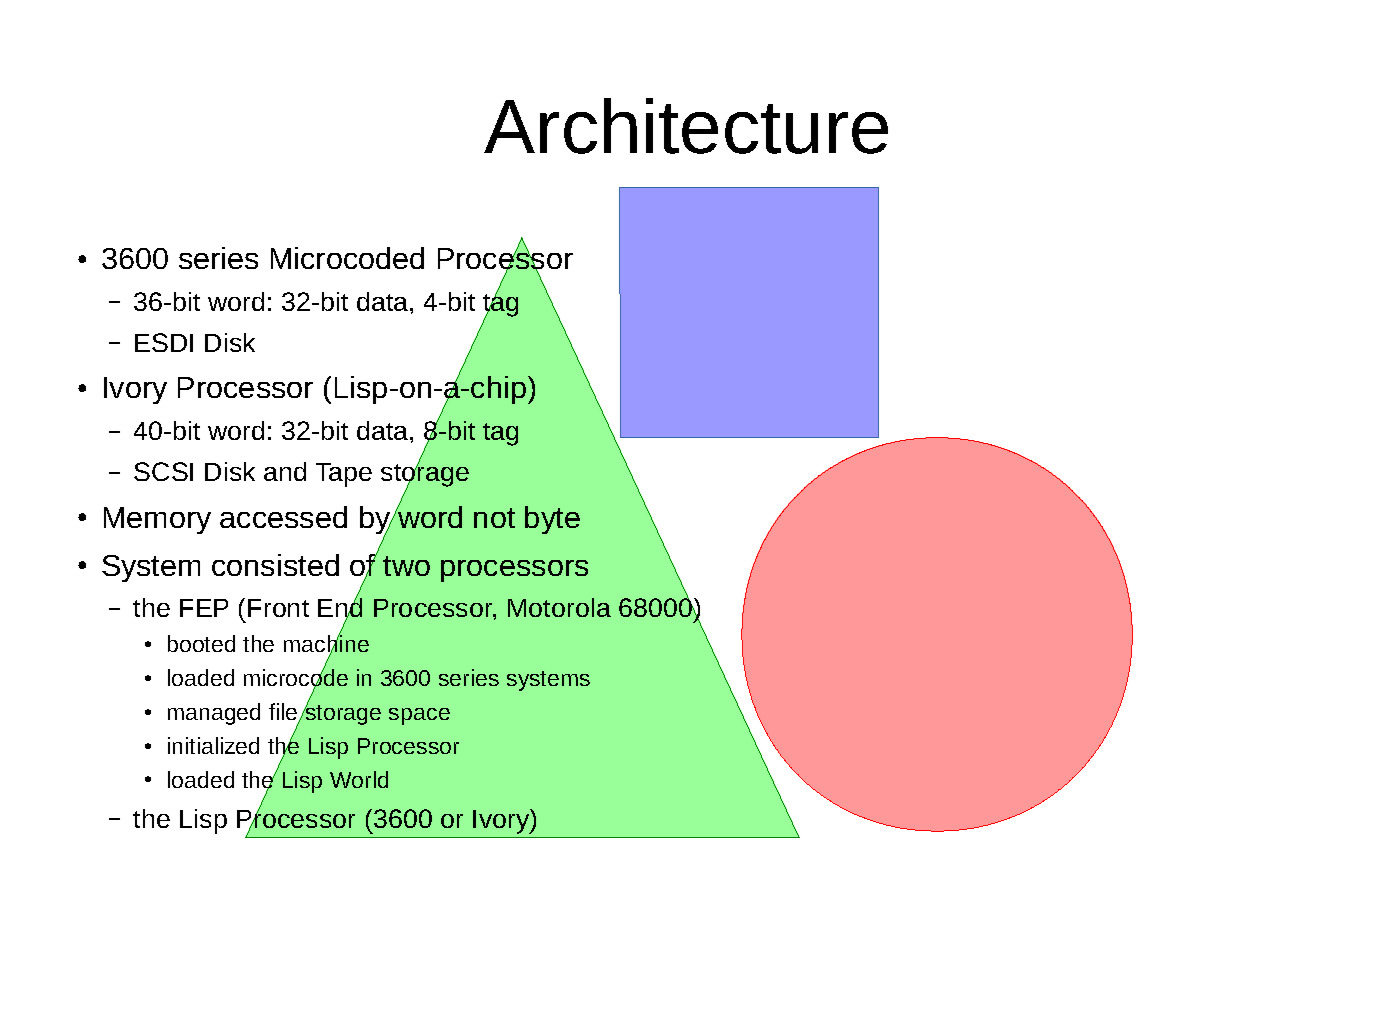 The image size is (1378, 1033). What do you see at coordinates (559, 607) in the page?
I see `Motorola` at bounding box center [559, 607].
